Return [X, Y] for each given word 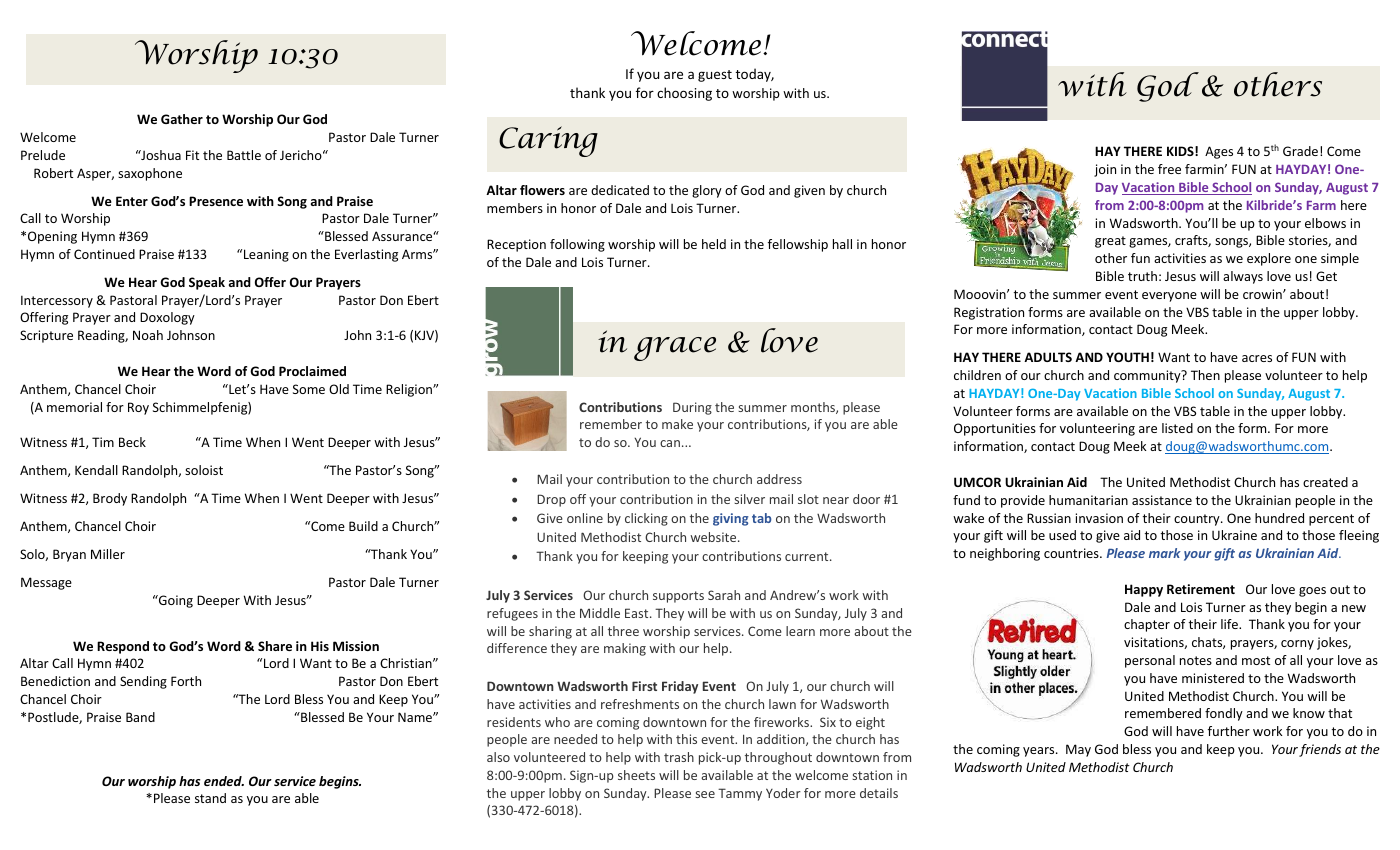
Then [1205, 375]
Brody [110, 499]
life [1230, 624]
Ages [1219, 152]
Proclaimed [312, 371]
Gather [182, 119]
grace [675, 349]
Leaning [266, 255]
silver [749, 499]
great [1110, 242]
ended [224, 781]
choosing [684, 94]
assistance [1162, 500]
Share [275, 646]
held [714, 244]
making [625, 649]
